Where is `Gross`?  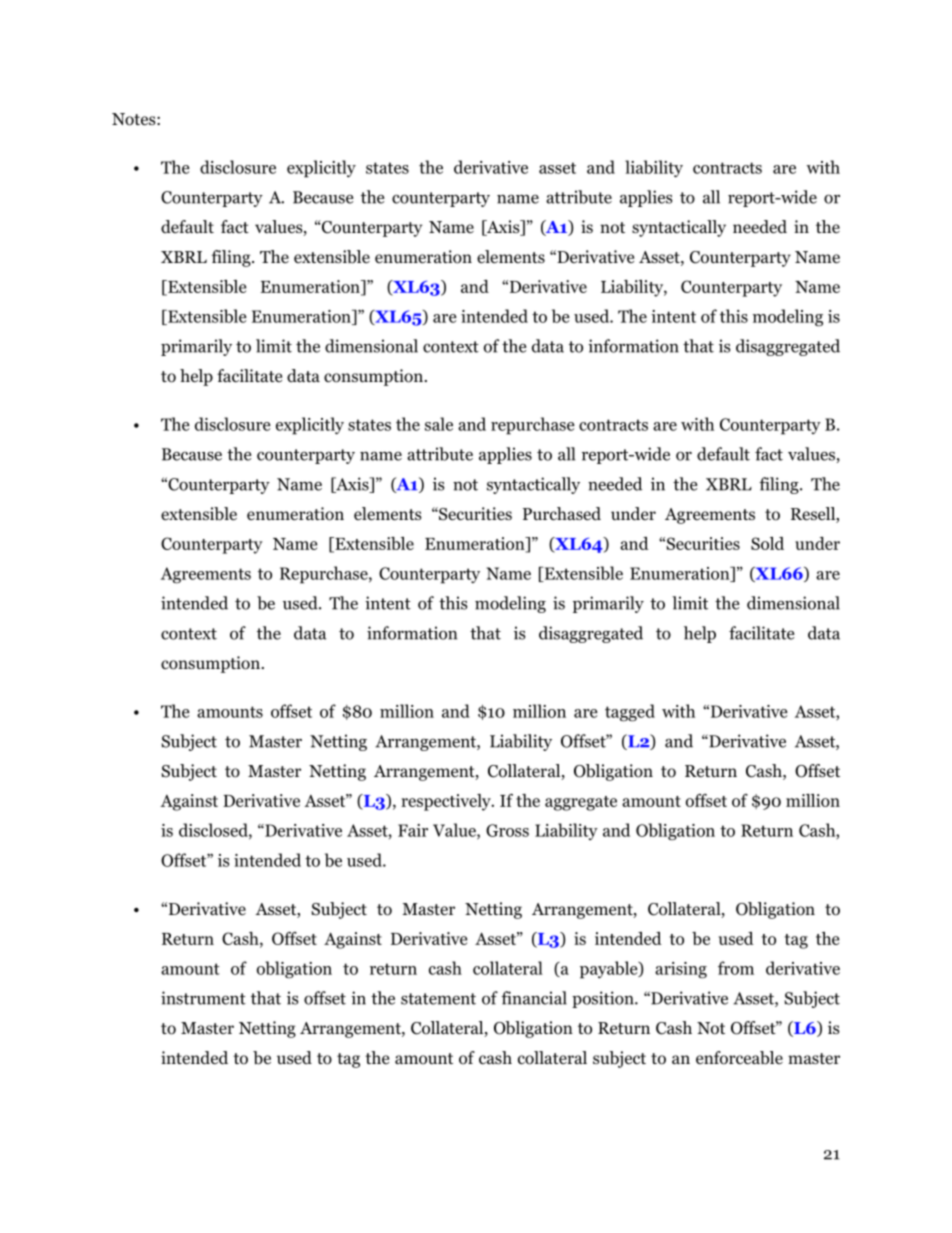 Gross is located at coordinates (507, 830).
